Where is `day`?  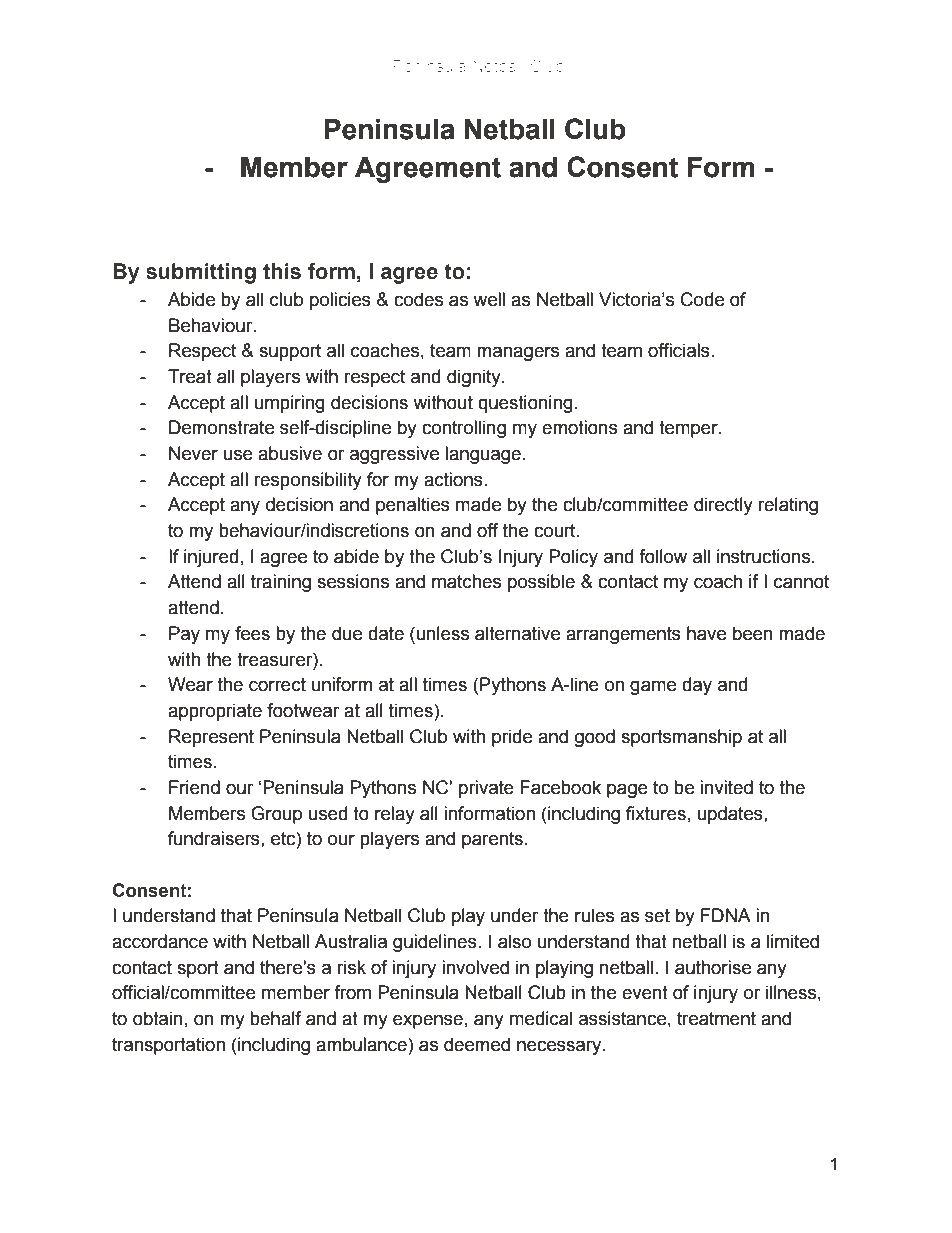
day is located at coordinates (697, 686).
